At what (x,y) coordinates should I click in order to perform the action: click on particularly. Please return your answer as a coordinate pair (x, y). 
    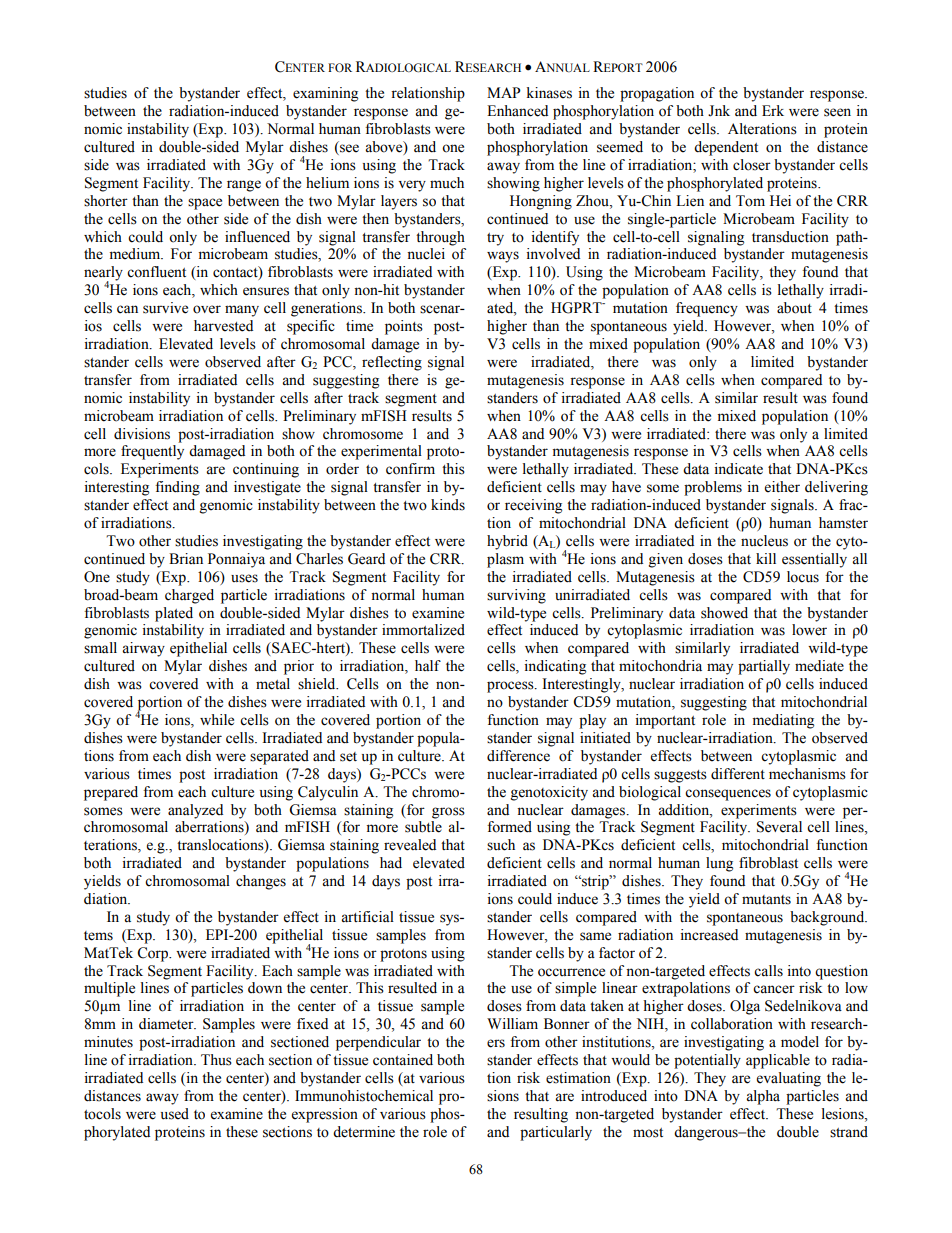
    Looking at the image, I should click on (556, 1133).
